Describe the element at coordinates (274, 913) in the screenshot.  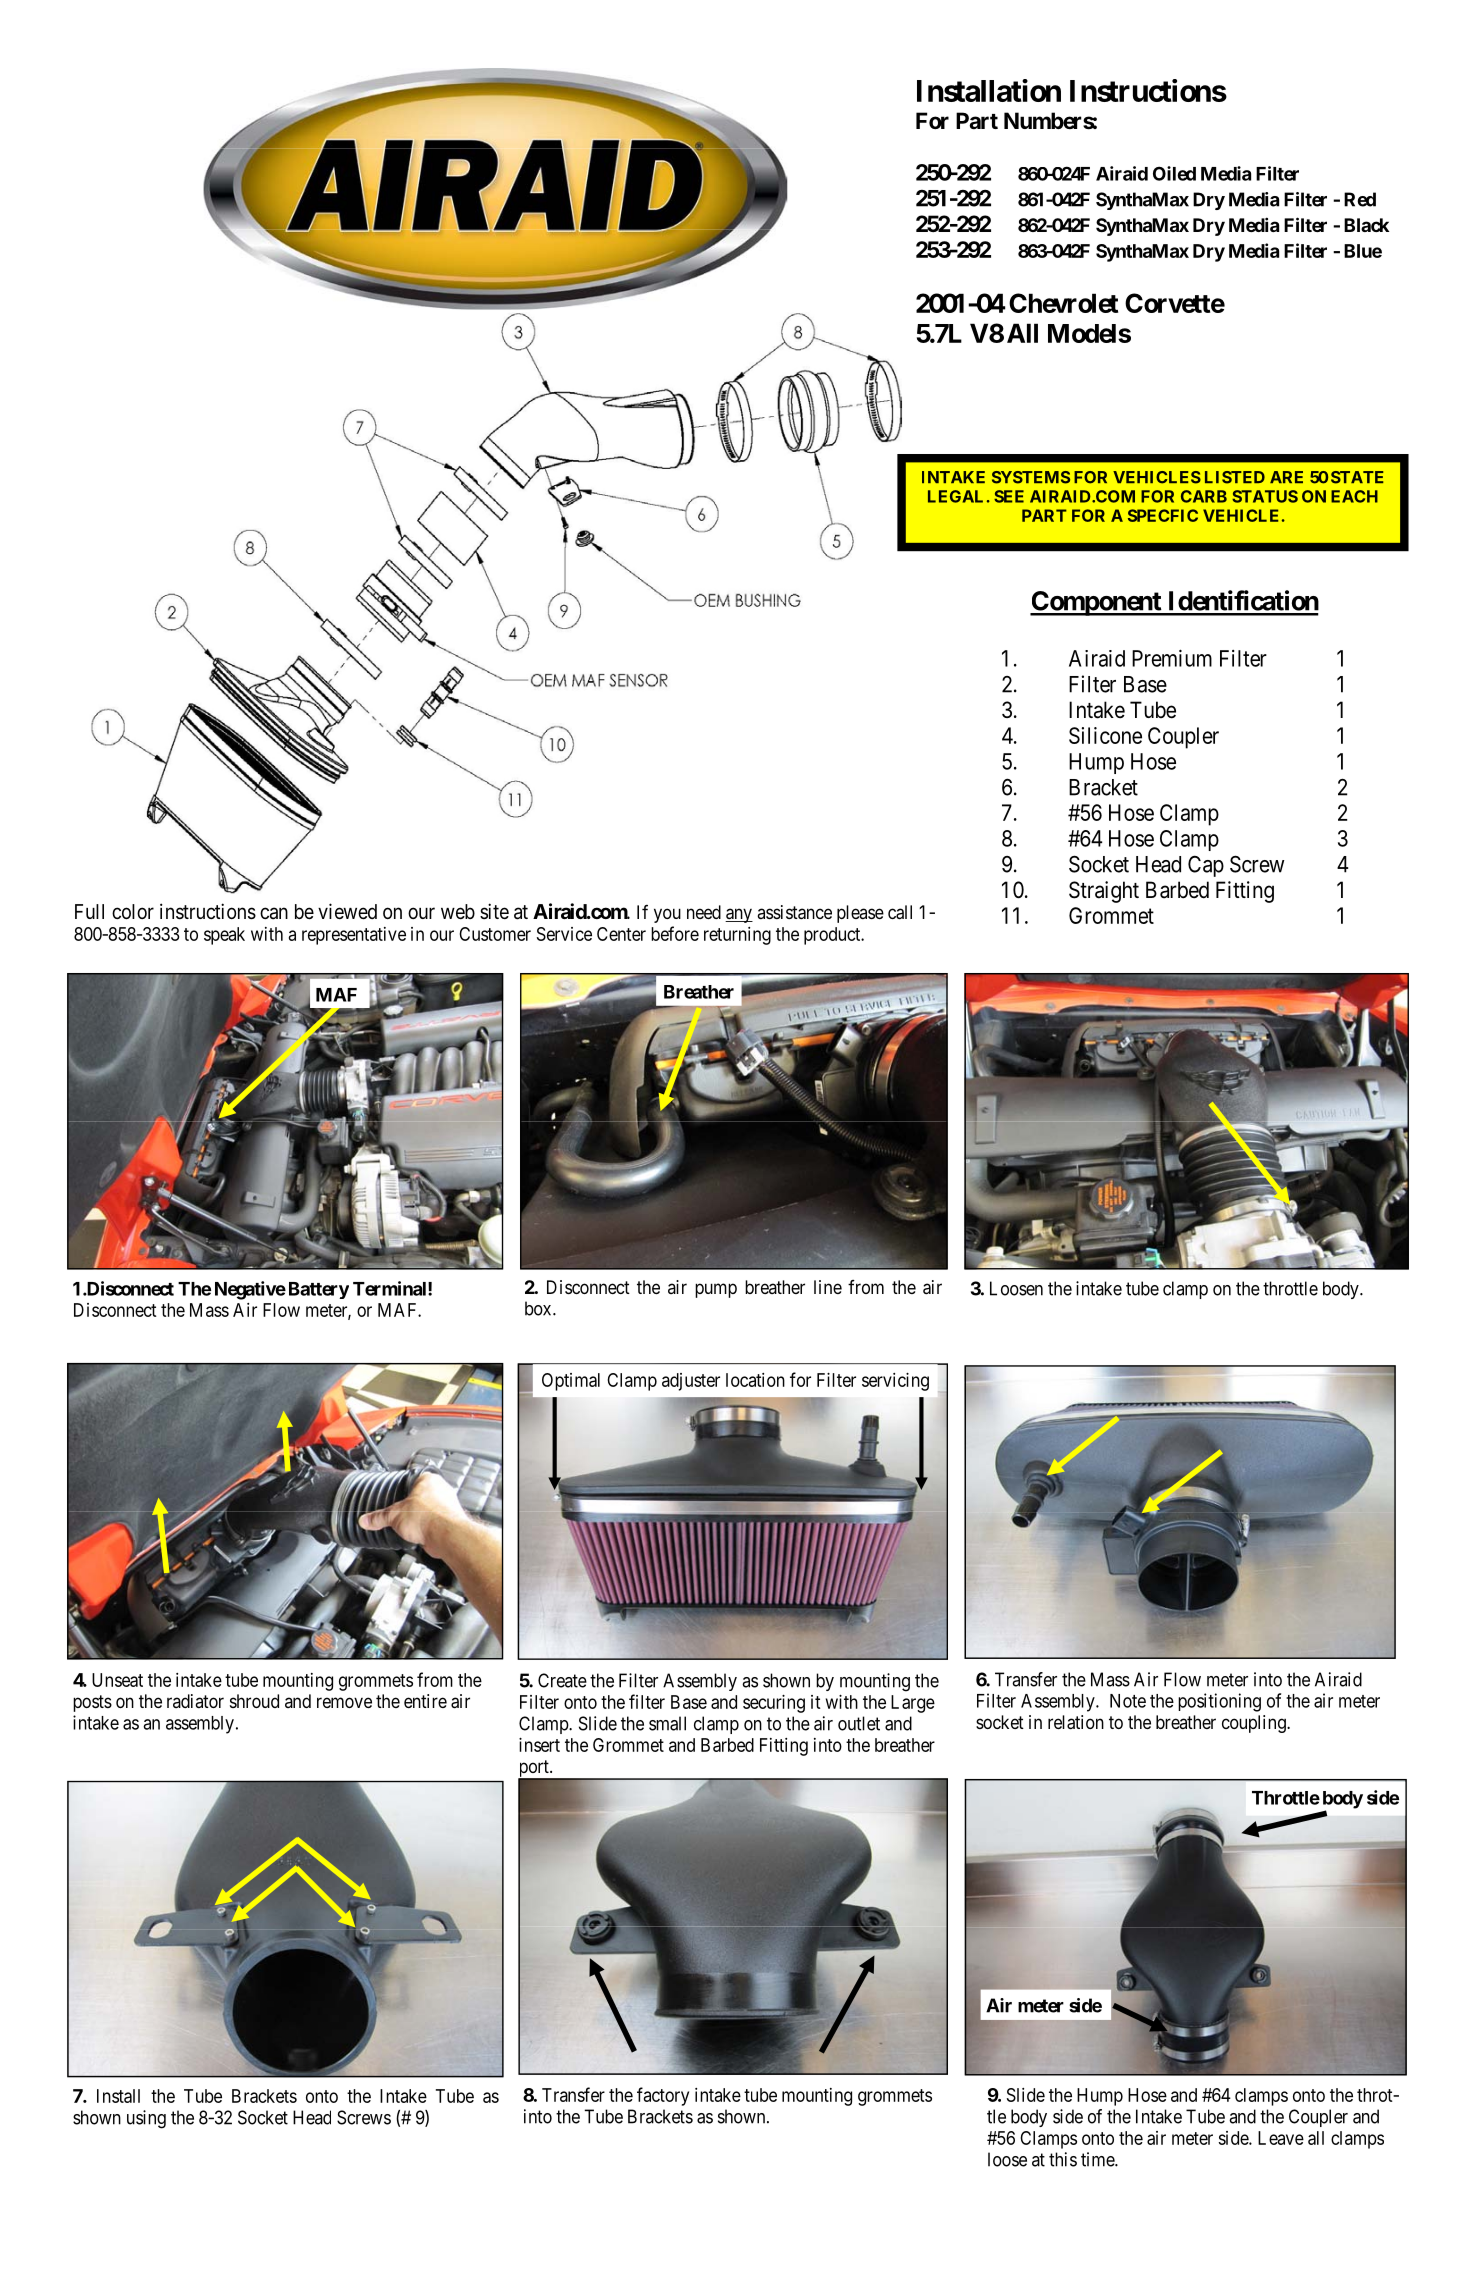
I see `can` at that location.
